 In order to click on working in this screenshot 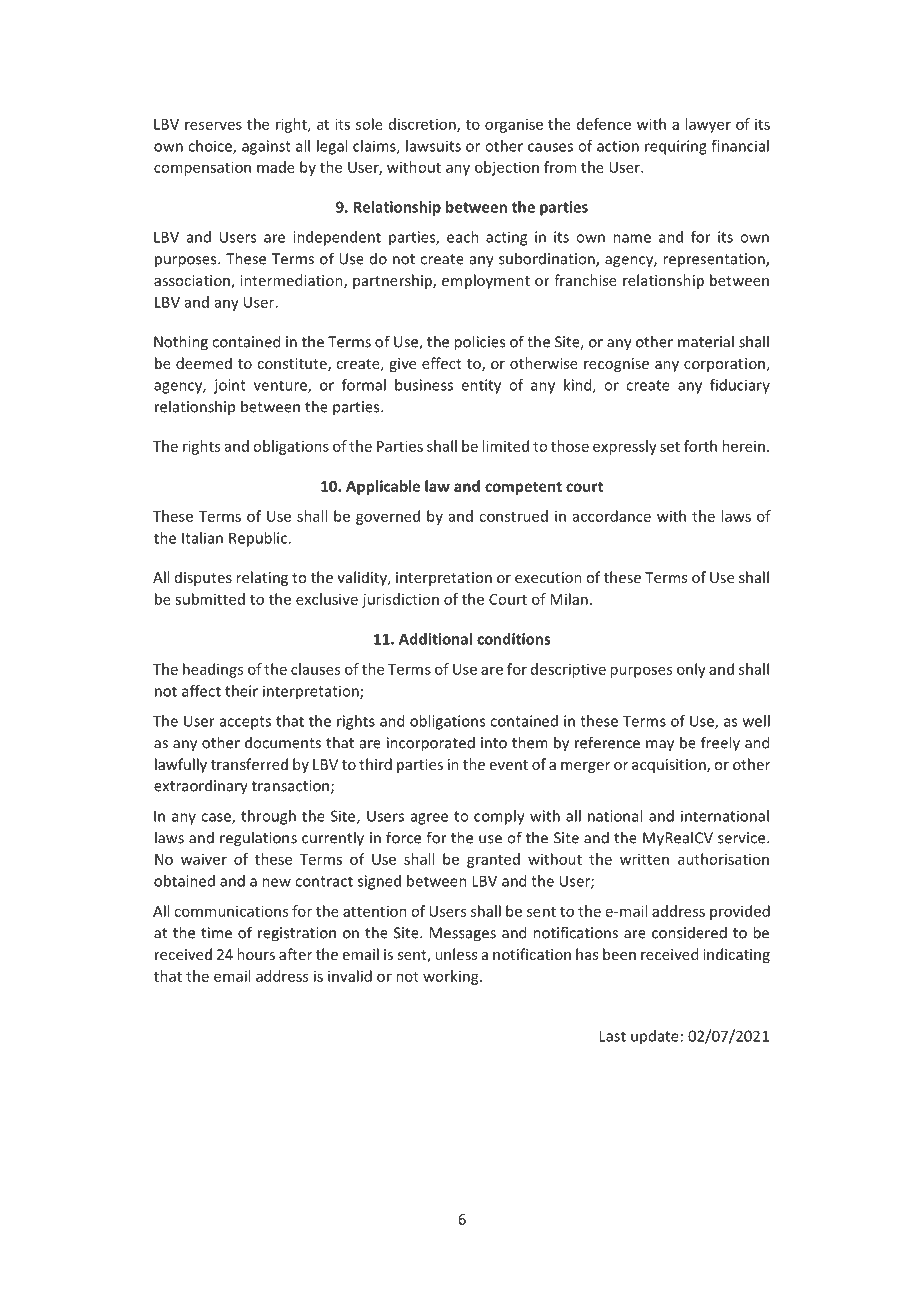, I will do `click(452, 977)`.
